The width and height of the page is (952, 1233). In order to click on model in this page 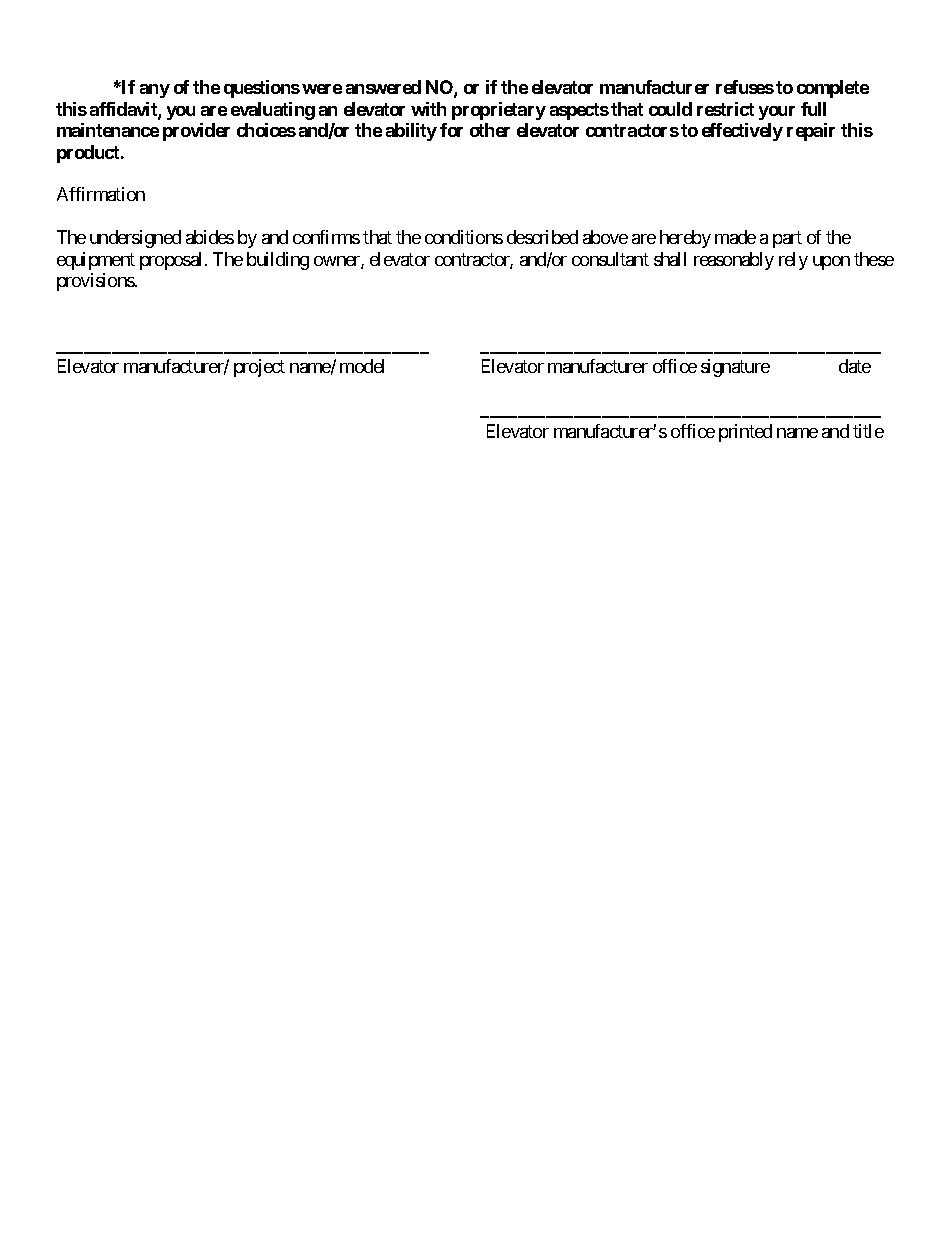, I will do `click(362, 366)`.
